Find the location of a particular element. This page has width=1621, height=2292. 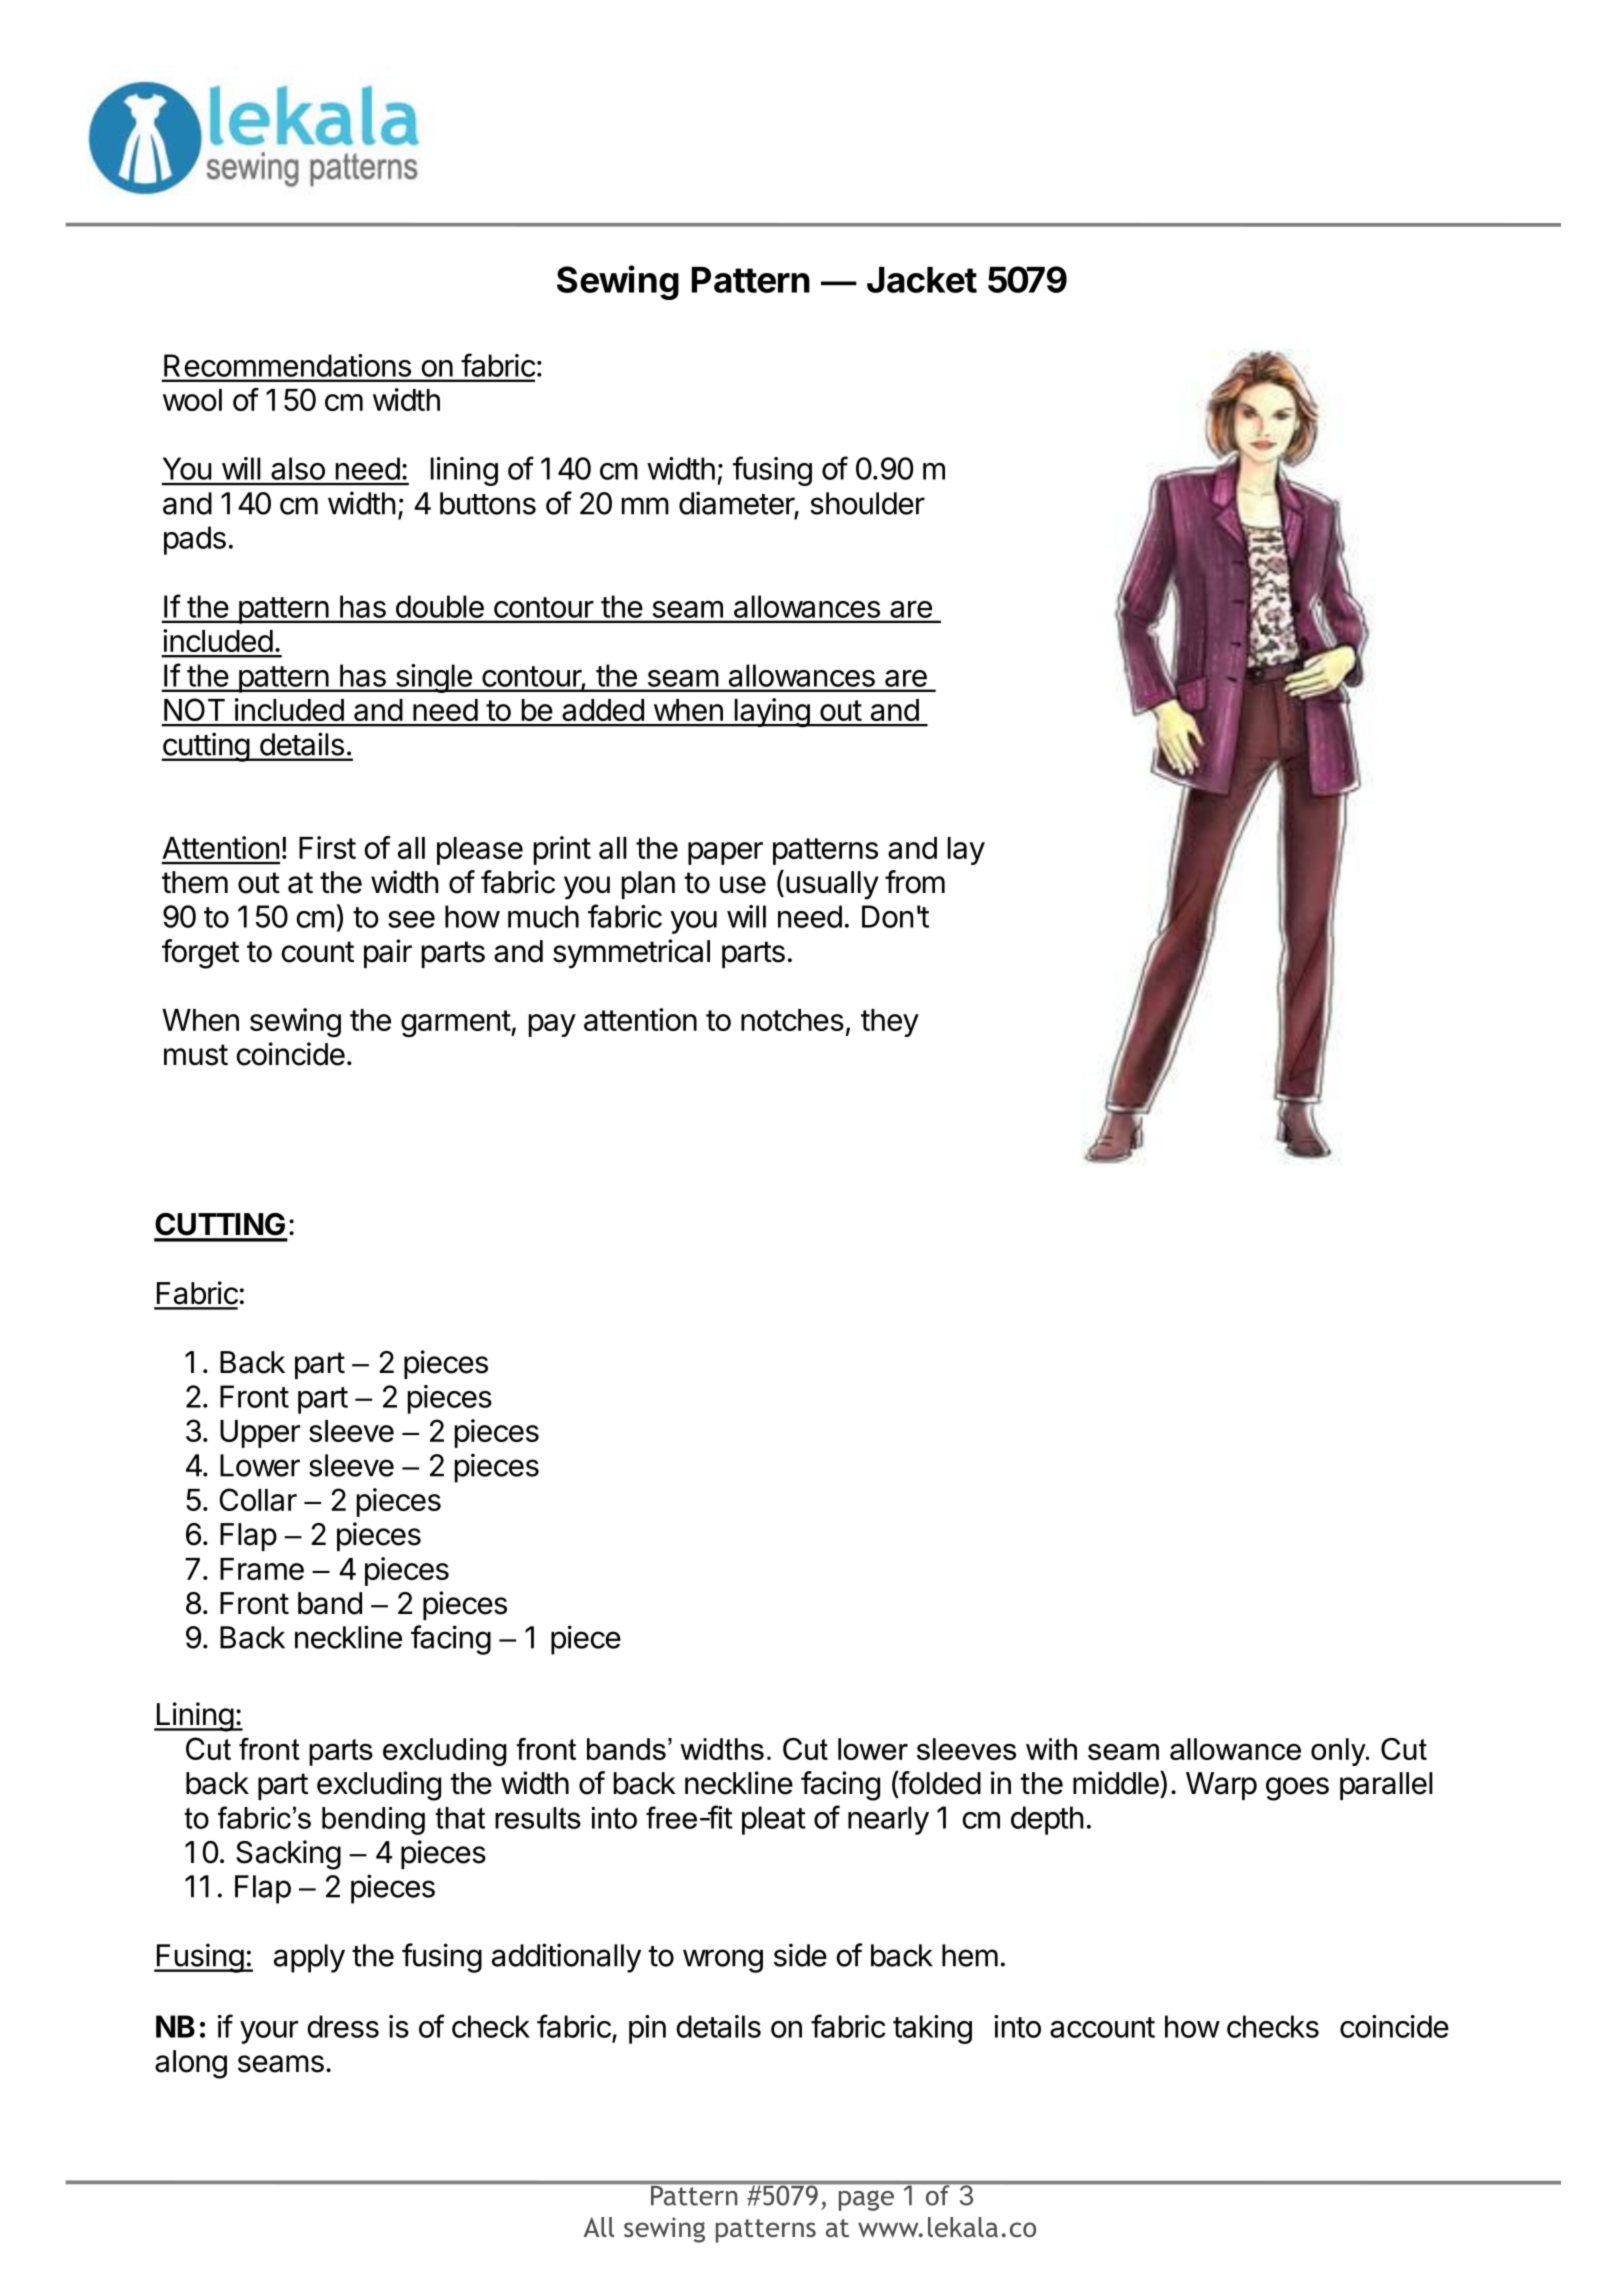

taking is located at coordinates (932, 2029).
